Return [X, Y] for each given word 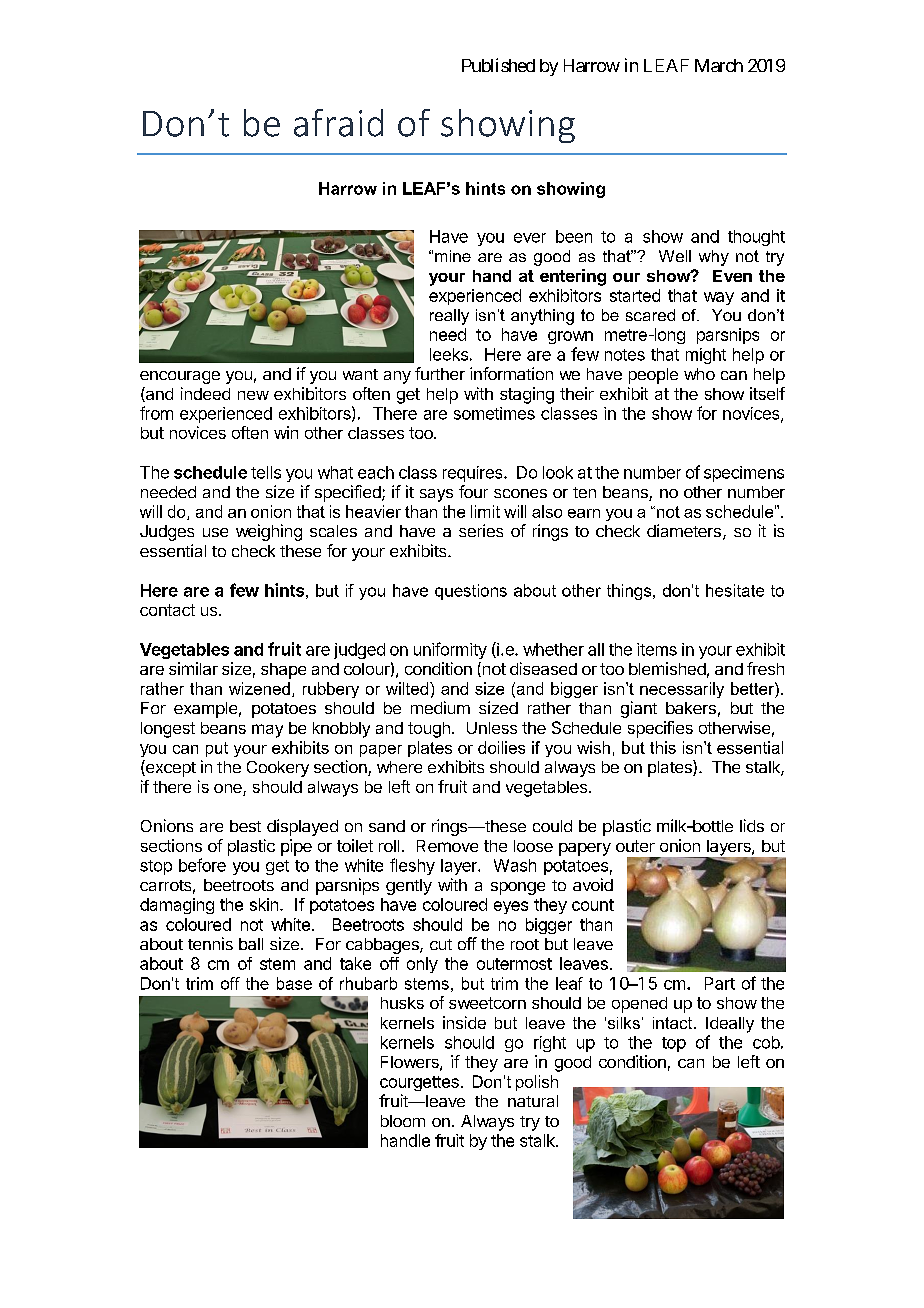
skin [264, 904]
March [719, 65]
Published [498, 65]
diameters [684, 530]
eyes [511, 907]
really [449, 317]
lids [752, 825]
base [294, 983]
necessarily [682, 690]
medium [440, 707]
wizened [259, 688]
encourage [180, 377]
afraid [338, 123]
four [473, 491]
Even [732, 276]
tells [266, 472]
